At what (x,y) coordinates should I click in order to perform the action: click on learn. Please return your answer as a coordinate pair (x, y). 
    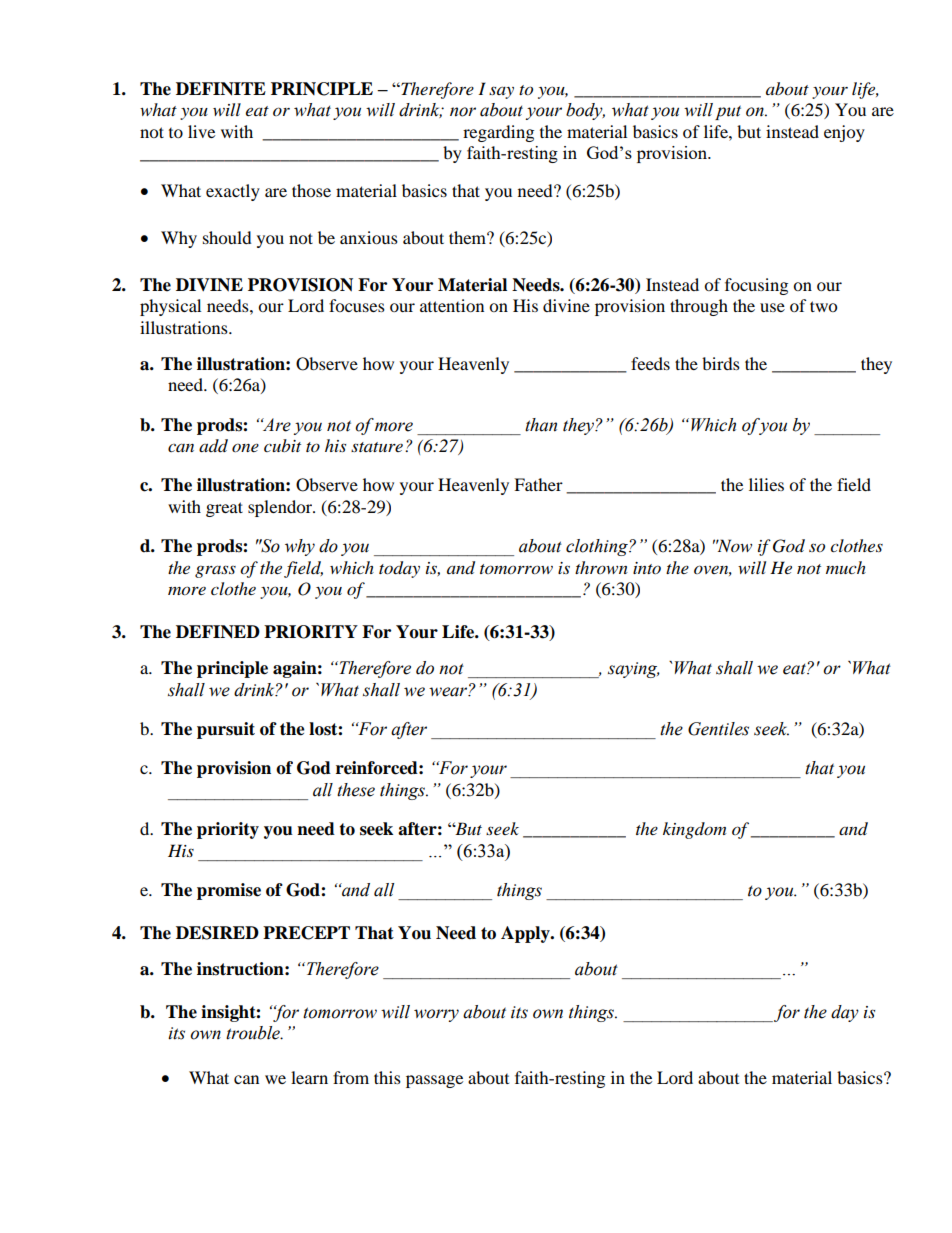
    Looking at the image, I should click on (309, 1077).
